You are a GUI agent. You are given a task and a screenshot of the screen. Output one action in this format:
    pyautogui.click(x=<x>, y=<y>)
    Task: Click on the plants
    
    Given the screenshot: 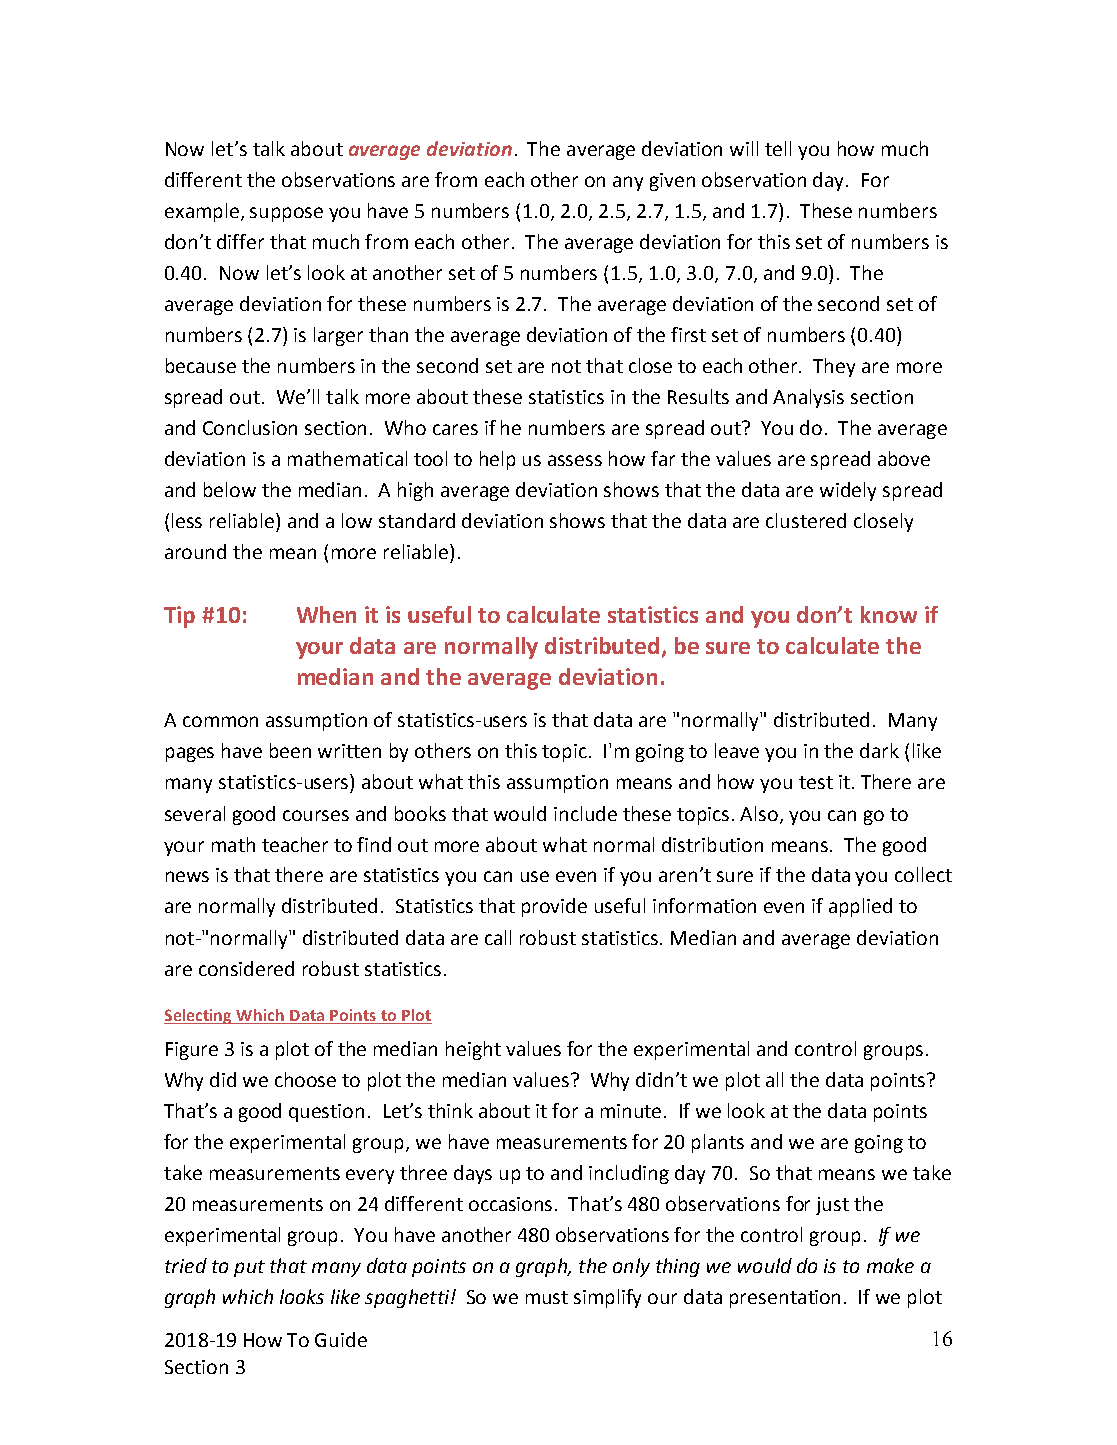 What is the action you would take?
    pyautogui.click(x=718, y=1143)
